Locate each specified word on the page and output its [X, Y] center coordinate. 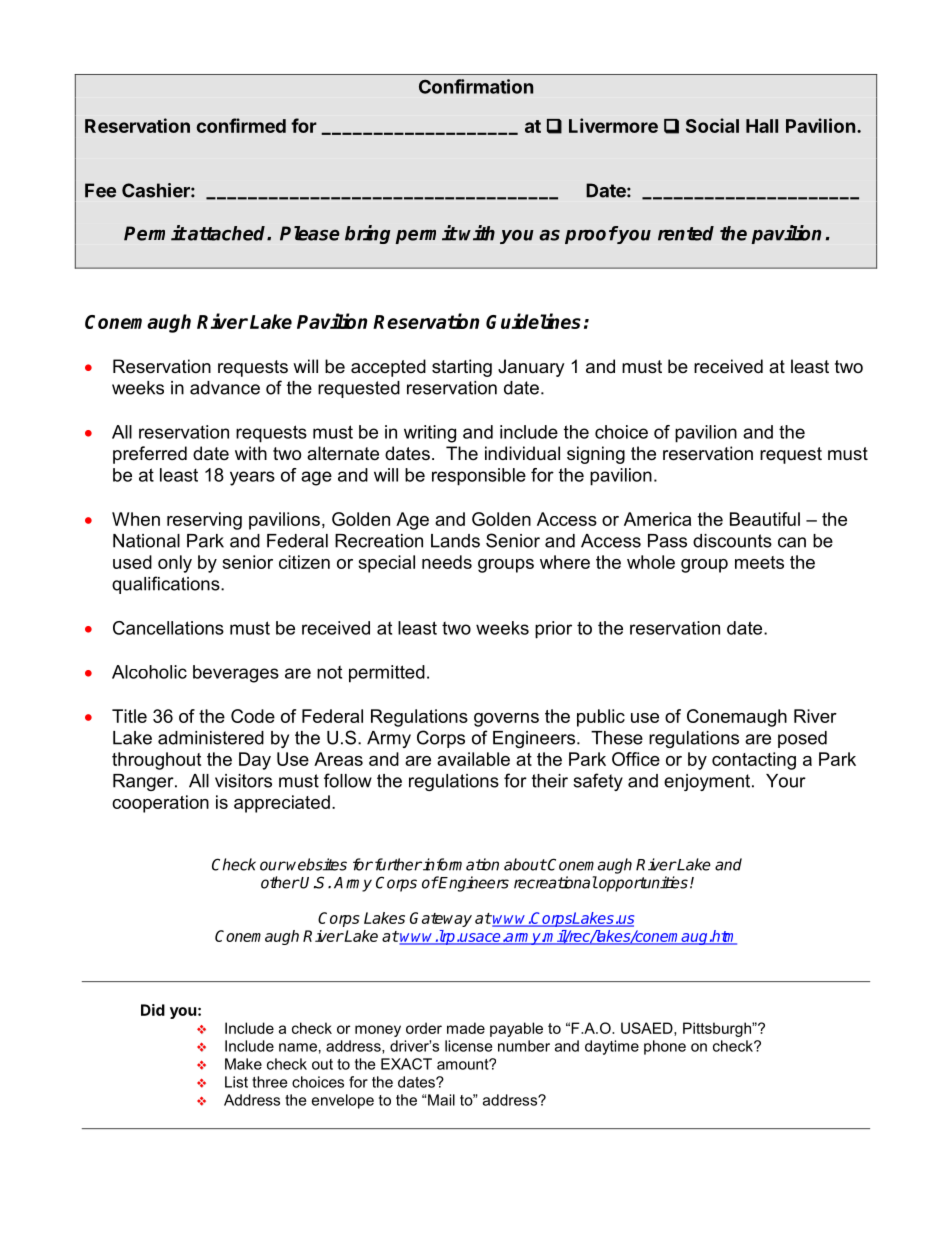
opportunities [642, 884]
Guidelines [533, 321]
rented [686, 233]
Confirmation [476, 86]
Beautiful [765, 519]
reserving [204, 521]
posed [802, 739]
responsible [479, 477]
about [525, 864]
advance [225, 388]
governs [506, 720]
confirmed [241, 125]
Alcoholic [149, 672]
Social [712, 125]
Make [243, 1064]
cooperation [160, 804]
